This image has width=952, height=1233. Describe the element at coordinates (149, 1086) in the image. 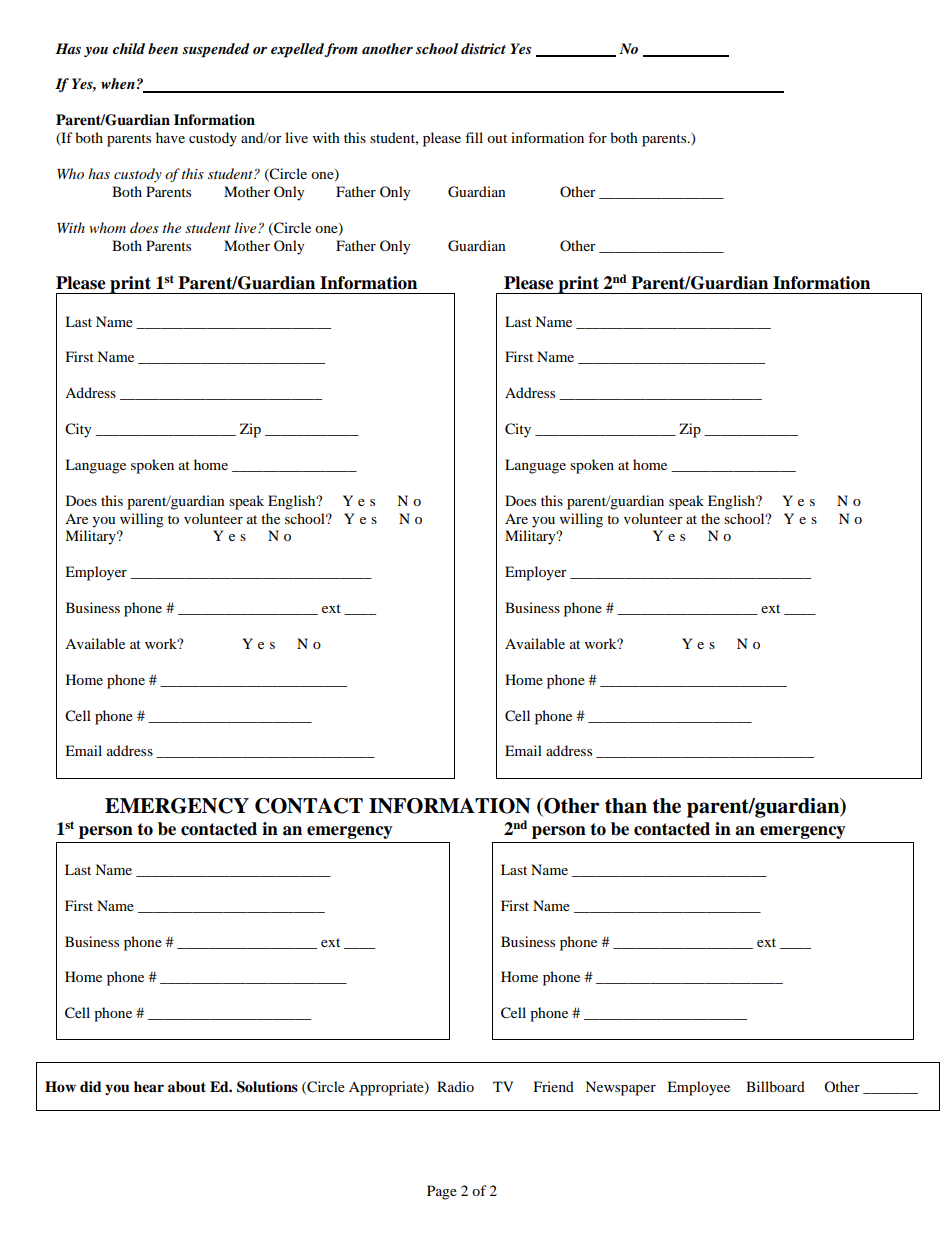

I see `hear` at that location.
